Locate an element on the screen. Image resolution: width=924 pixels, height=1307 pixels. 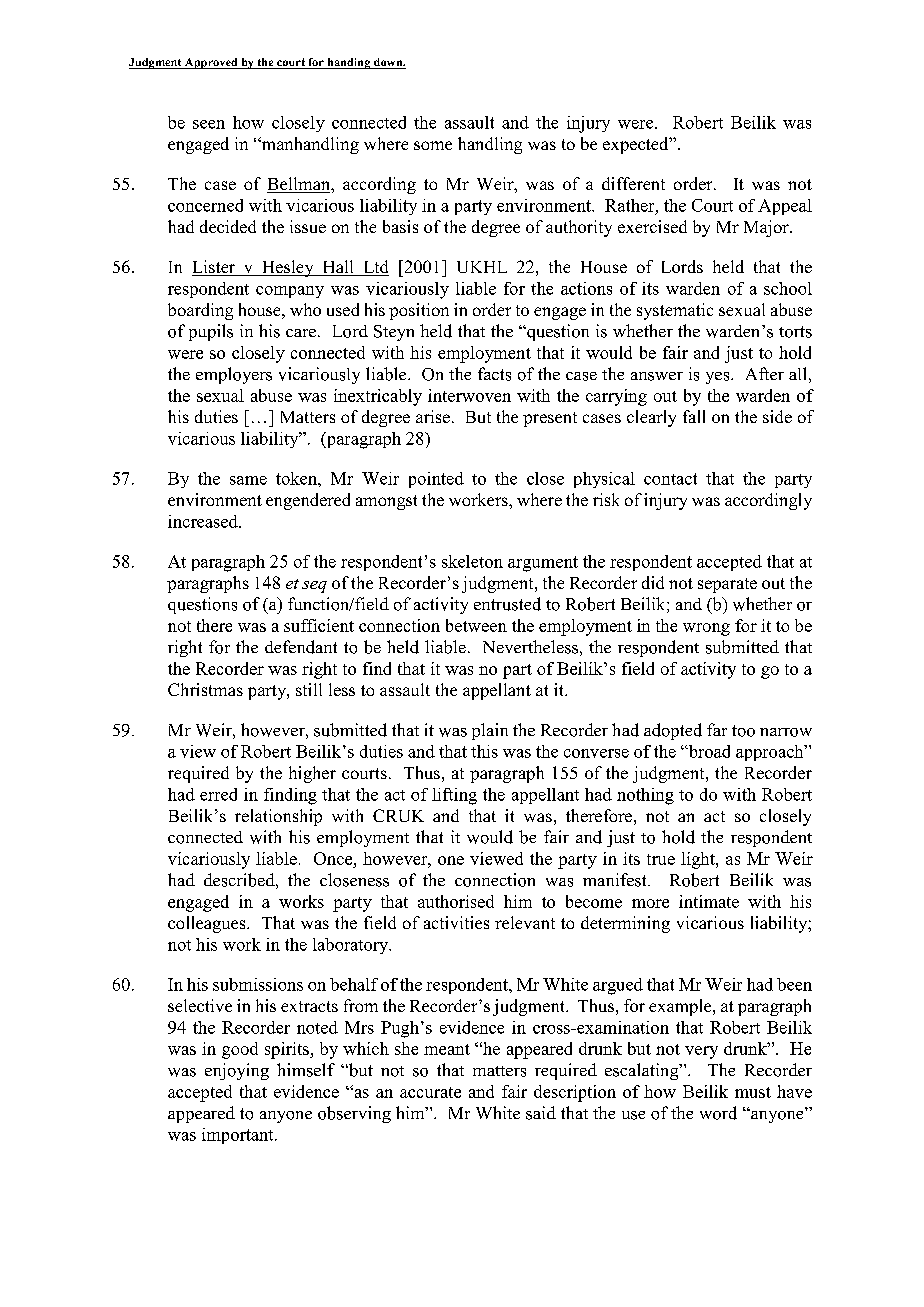
expected is located at coordinates (637, 145).
